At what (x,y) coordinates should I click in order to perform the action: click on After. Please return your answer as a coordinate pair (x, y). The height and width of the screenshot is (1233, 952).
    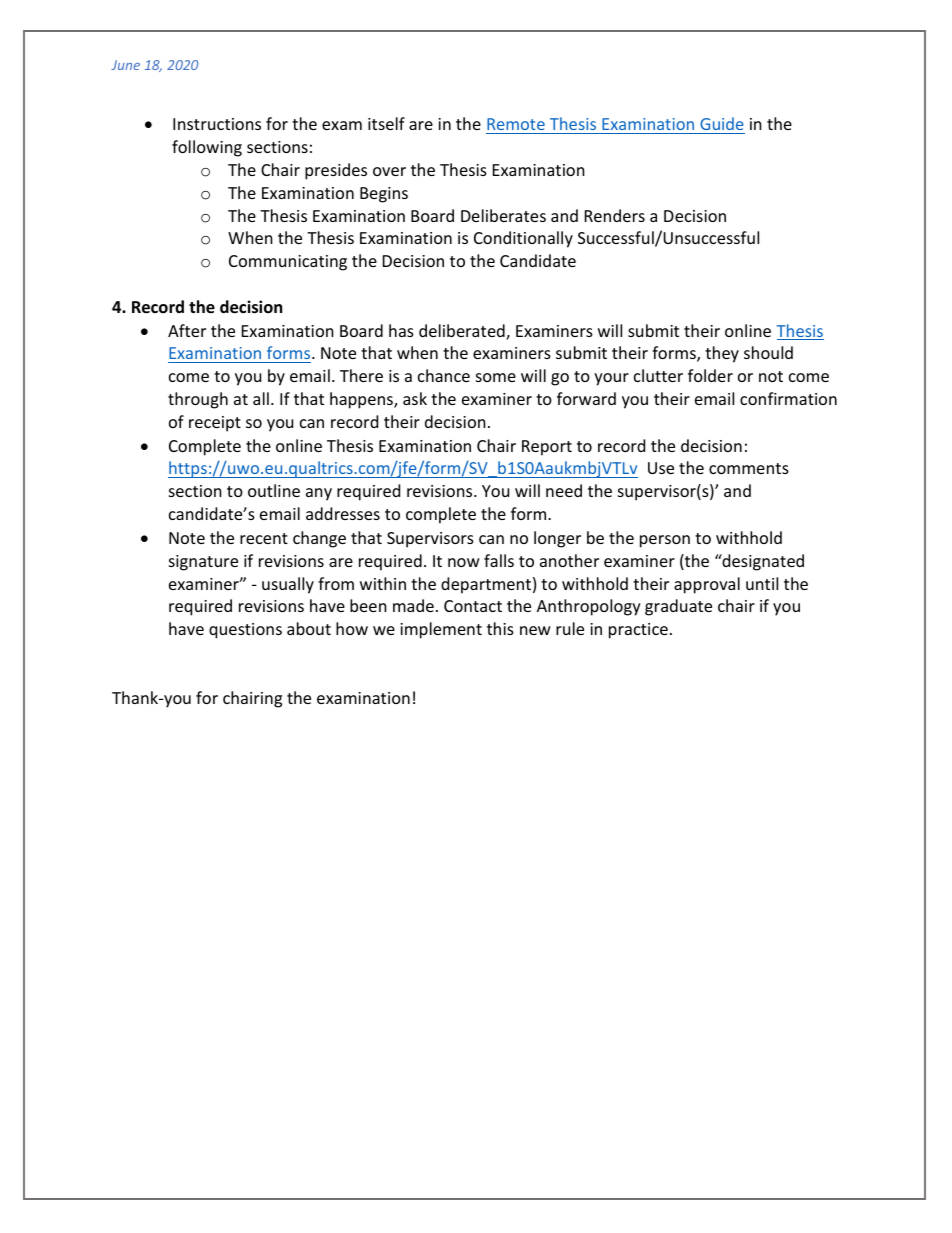
    Looking at the image, I should click on (187, 330).
